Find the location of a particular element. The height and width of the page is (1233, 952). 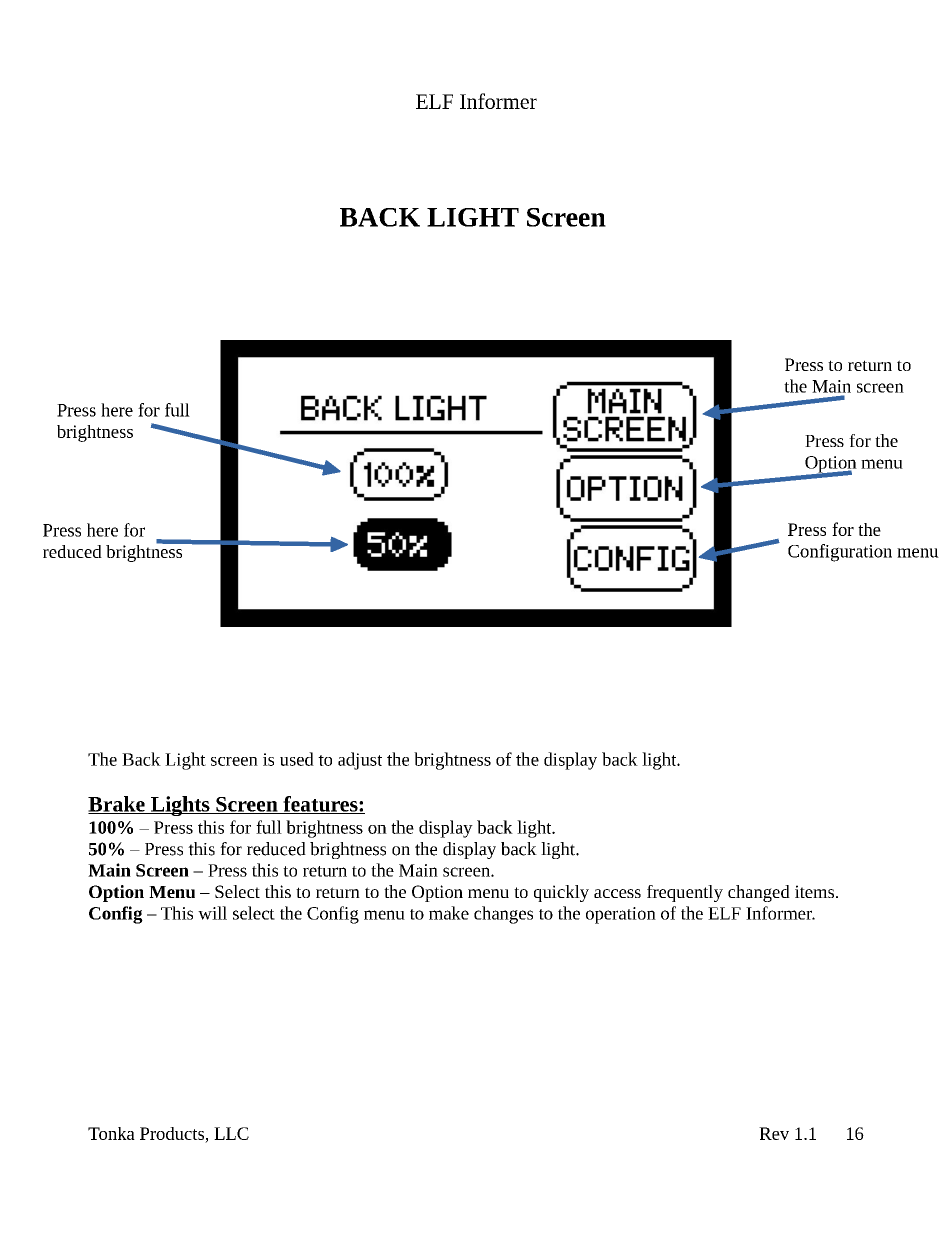

make is located at coordinates (449, 913).
